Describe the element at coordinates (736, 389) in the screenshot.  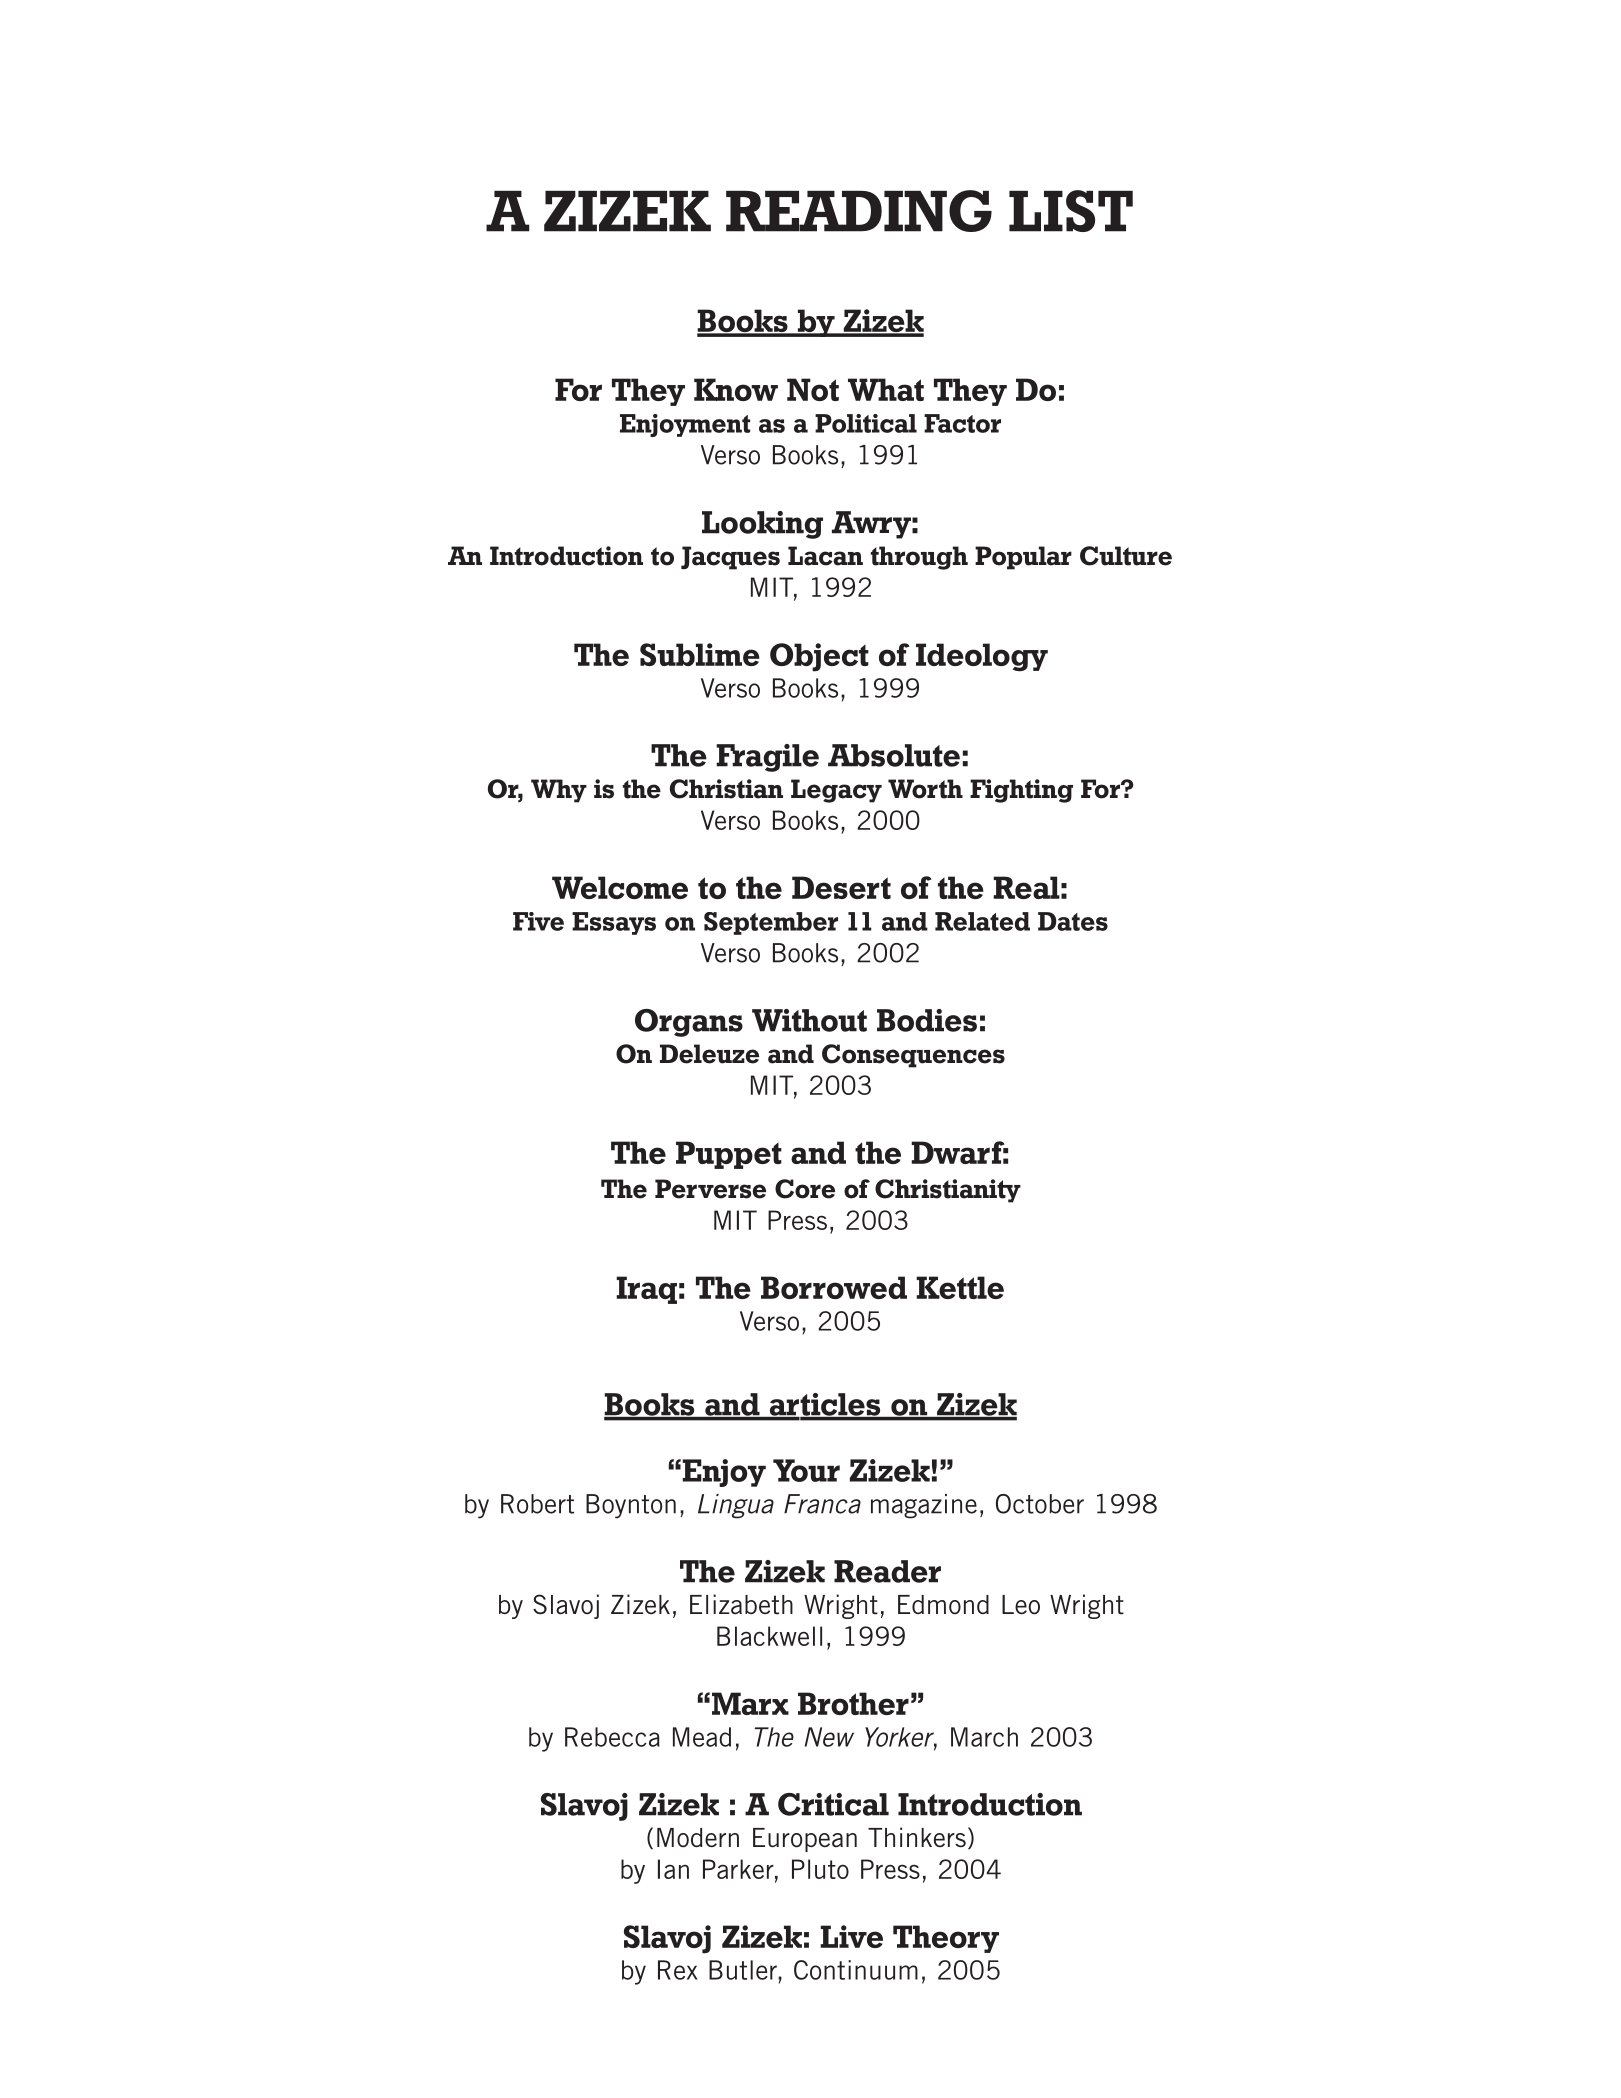
I see `Know` at that location.
